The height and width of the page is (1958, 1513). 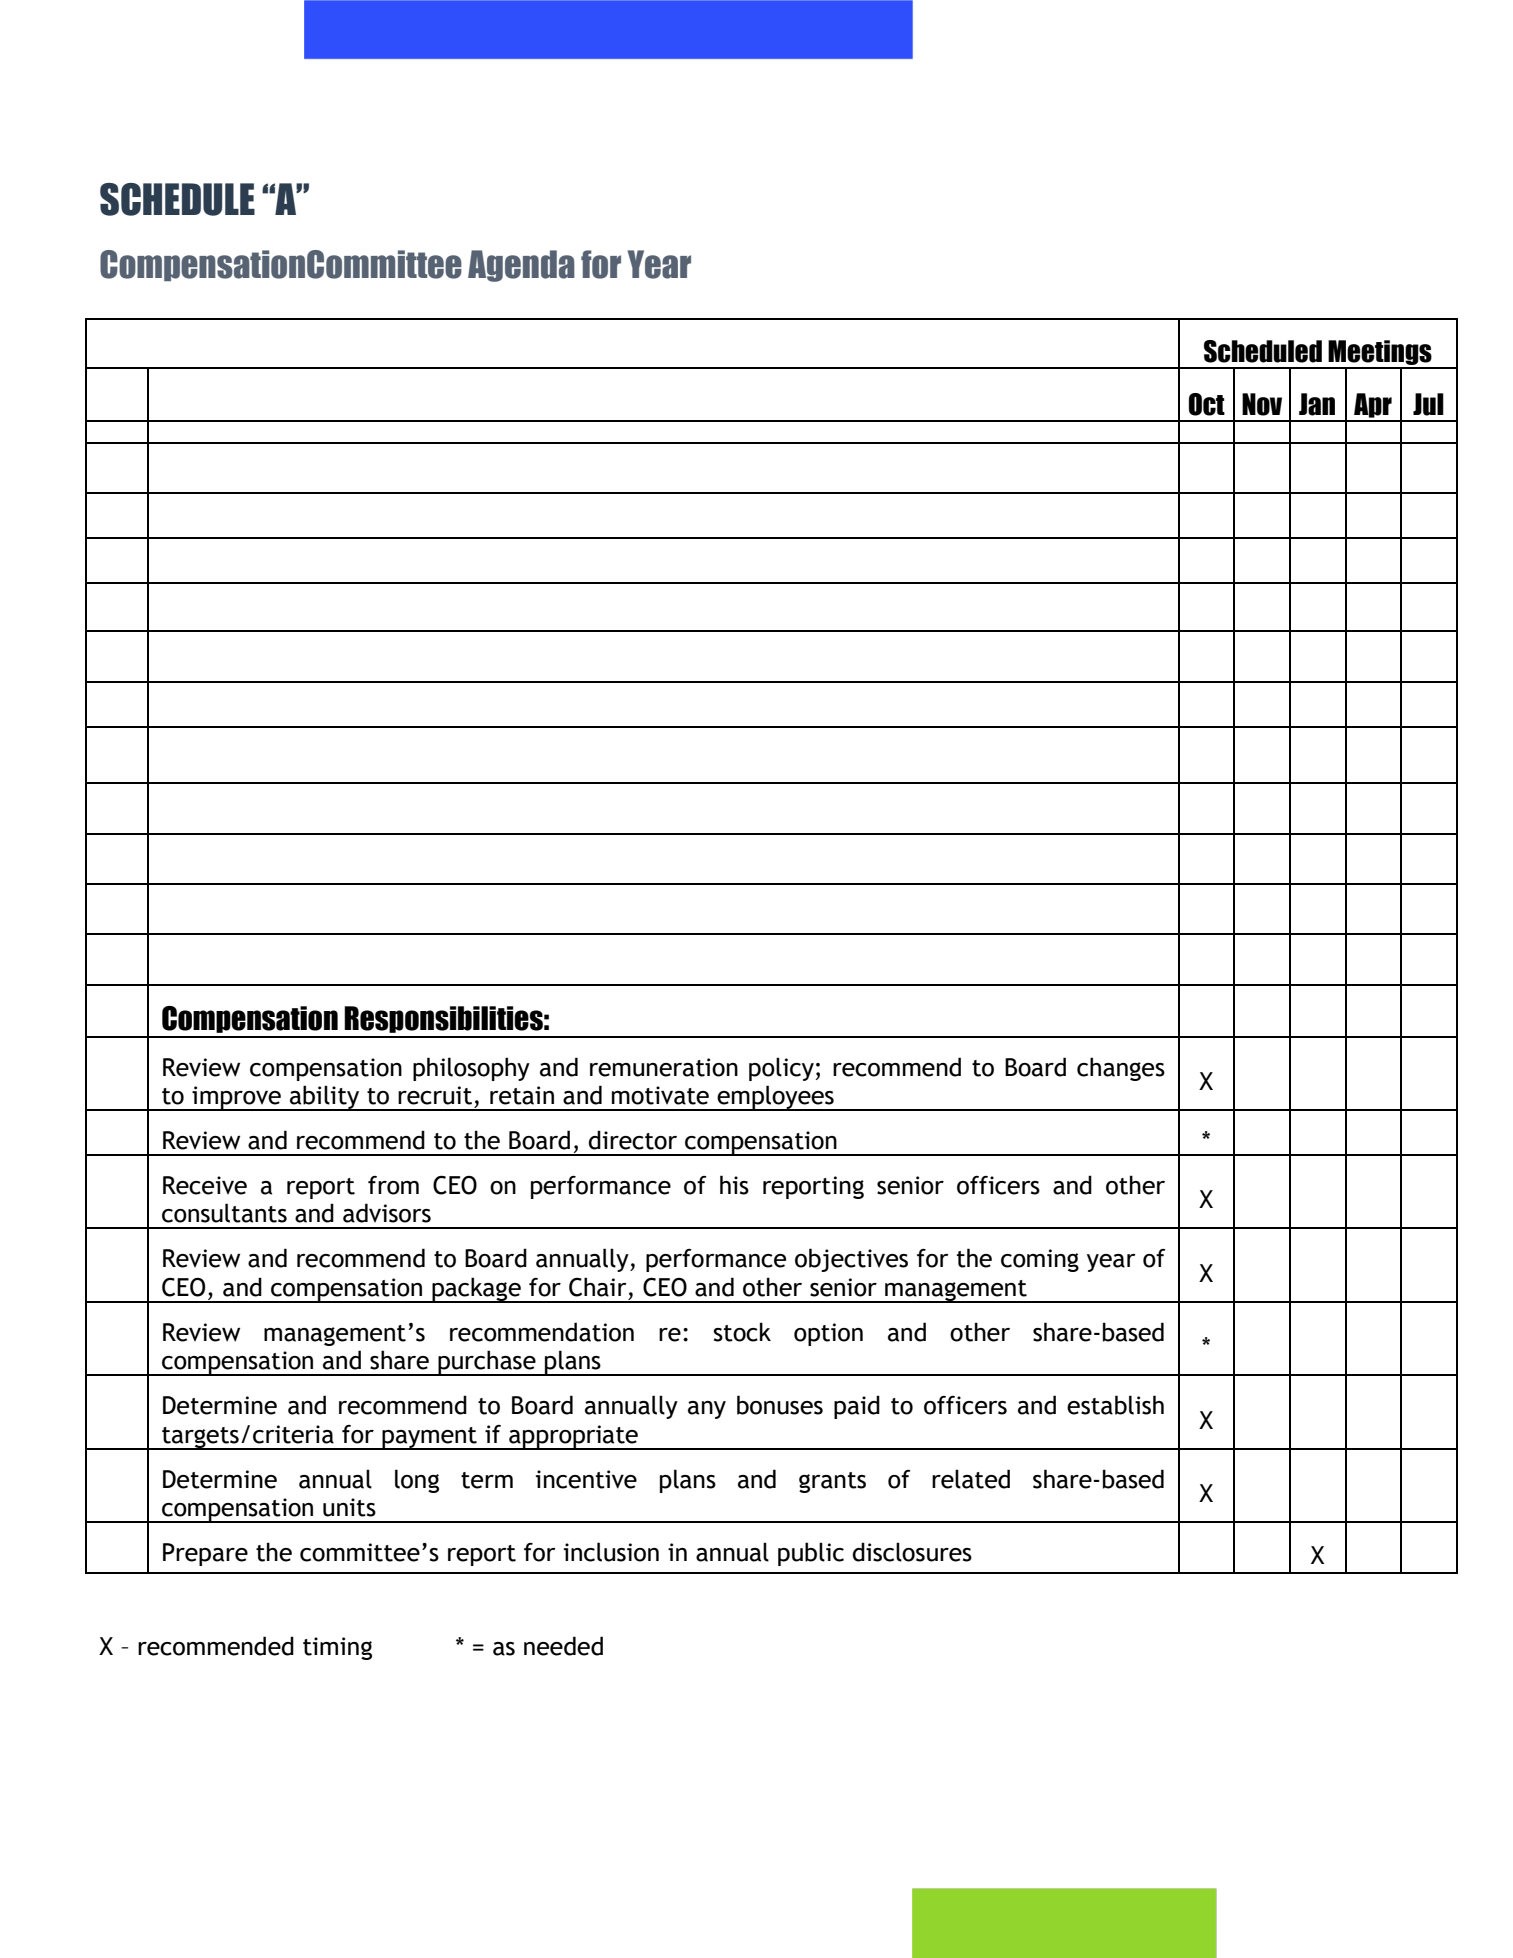 I want to click on Jan, so click(x=1317, y=404).
